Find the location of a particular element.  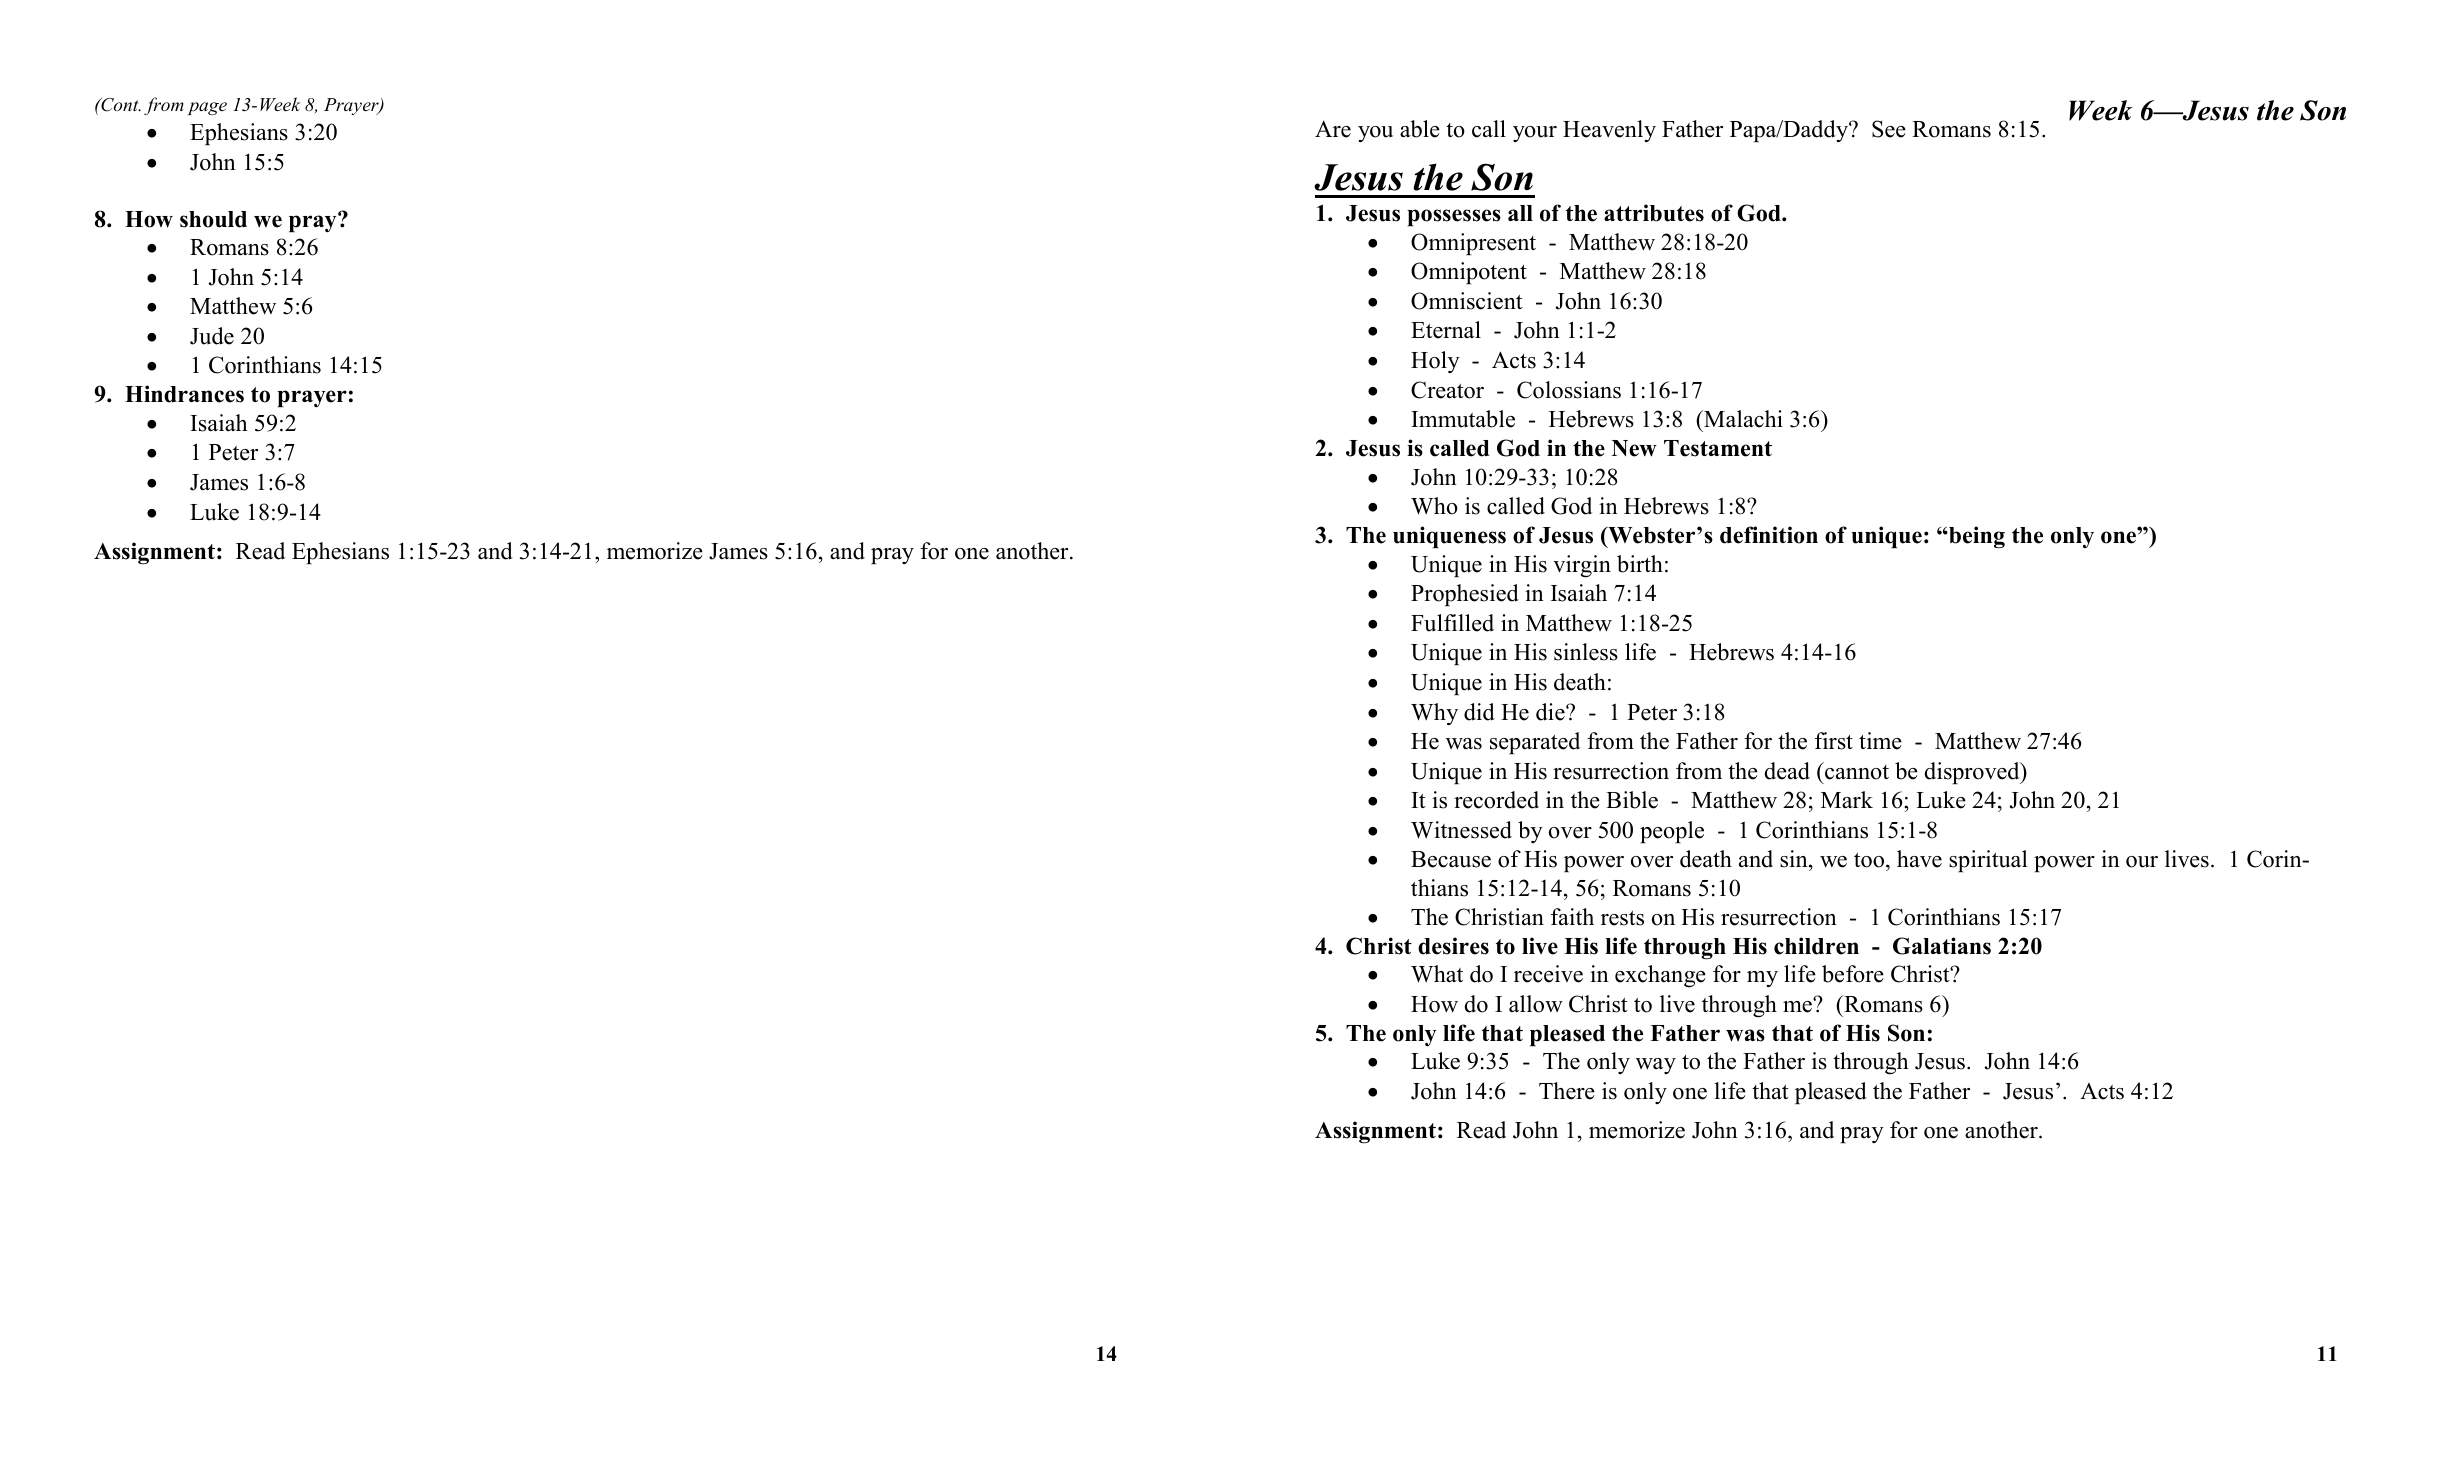

people is located at coordinates (1672, 832).
